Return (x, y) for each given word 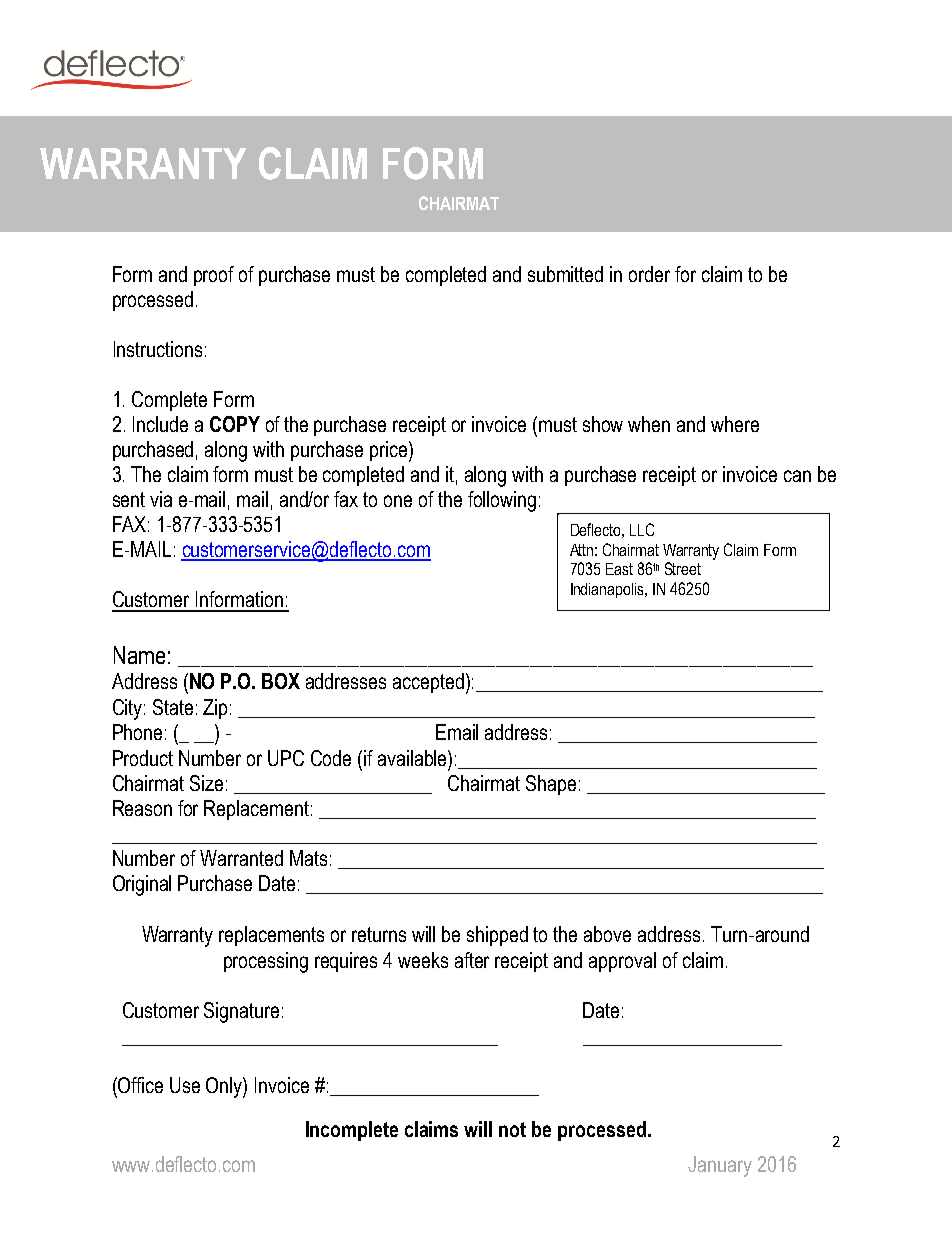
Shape (551, 785)
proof (214, 276)
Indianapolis (609, 590)
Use (185, 1085)
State (173, 707)
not (512, 1129)
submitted (565, 274)
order (649, 274)
